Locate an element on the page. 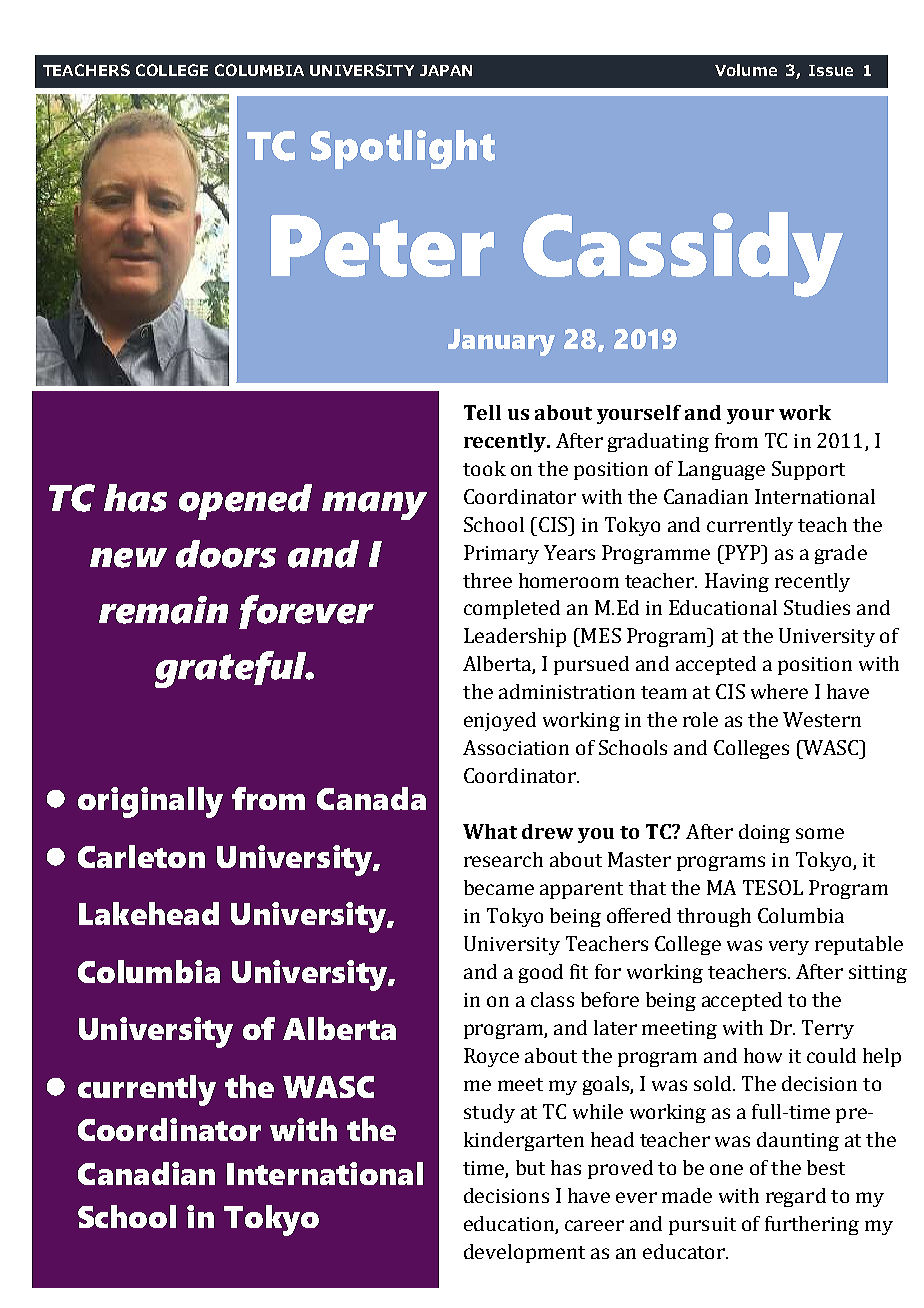 The height and width of the image is (1308, 924). remain is located at coordinates (163, 610).
